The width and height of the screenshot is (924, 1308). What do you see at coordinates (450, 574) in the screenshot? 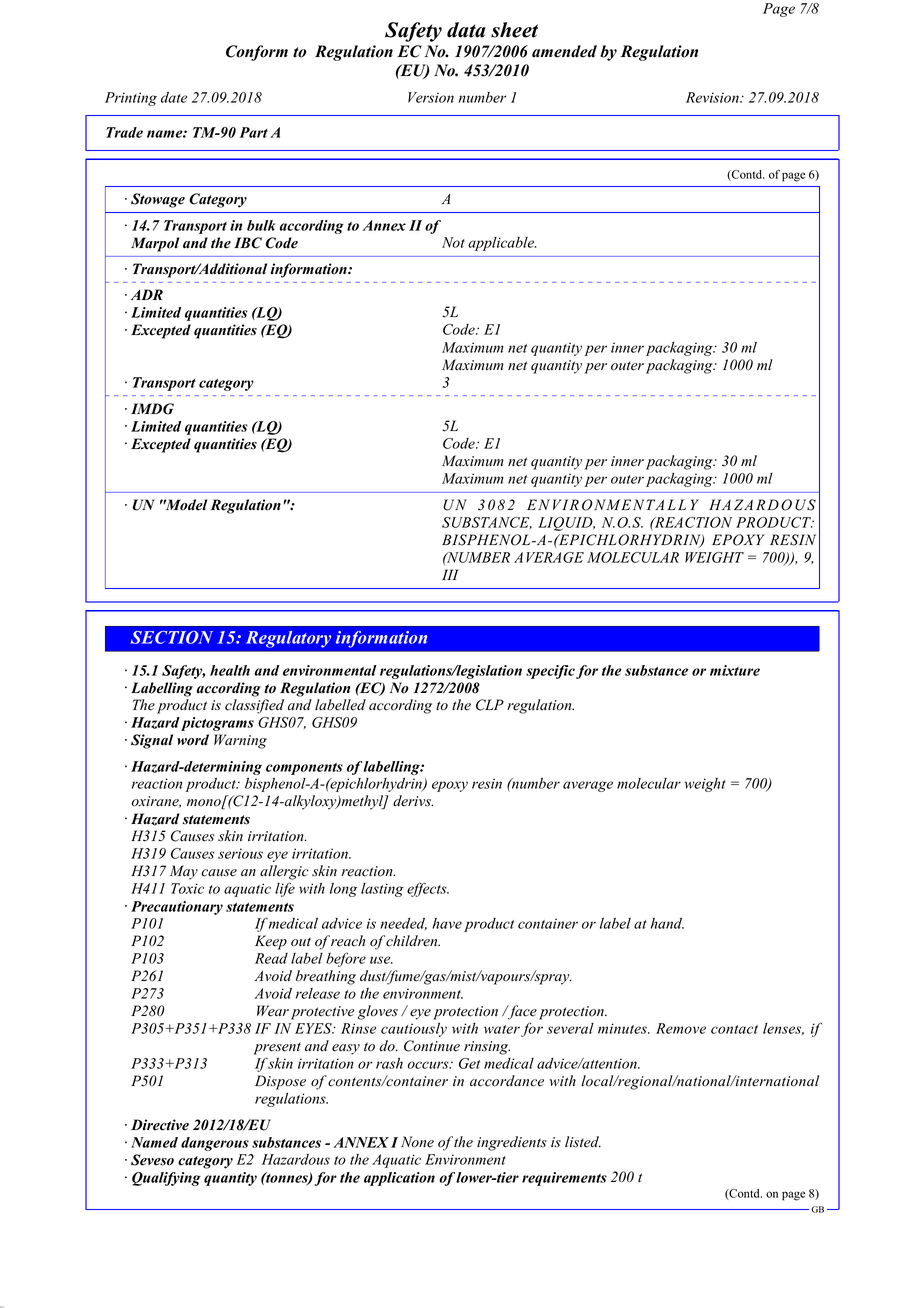
I see `III` at bounding box center [450, 574].
